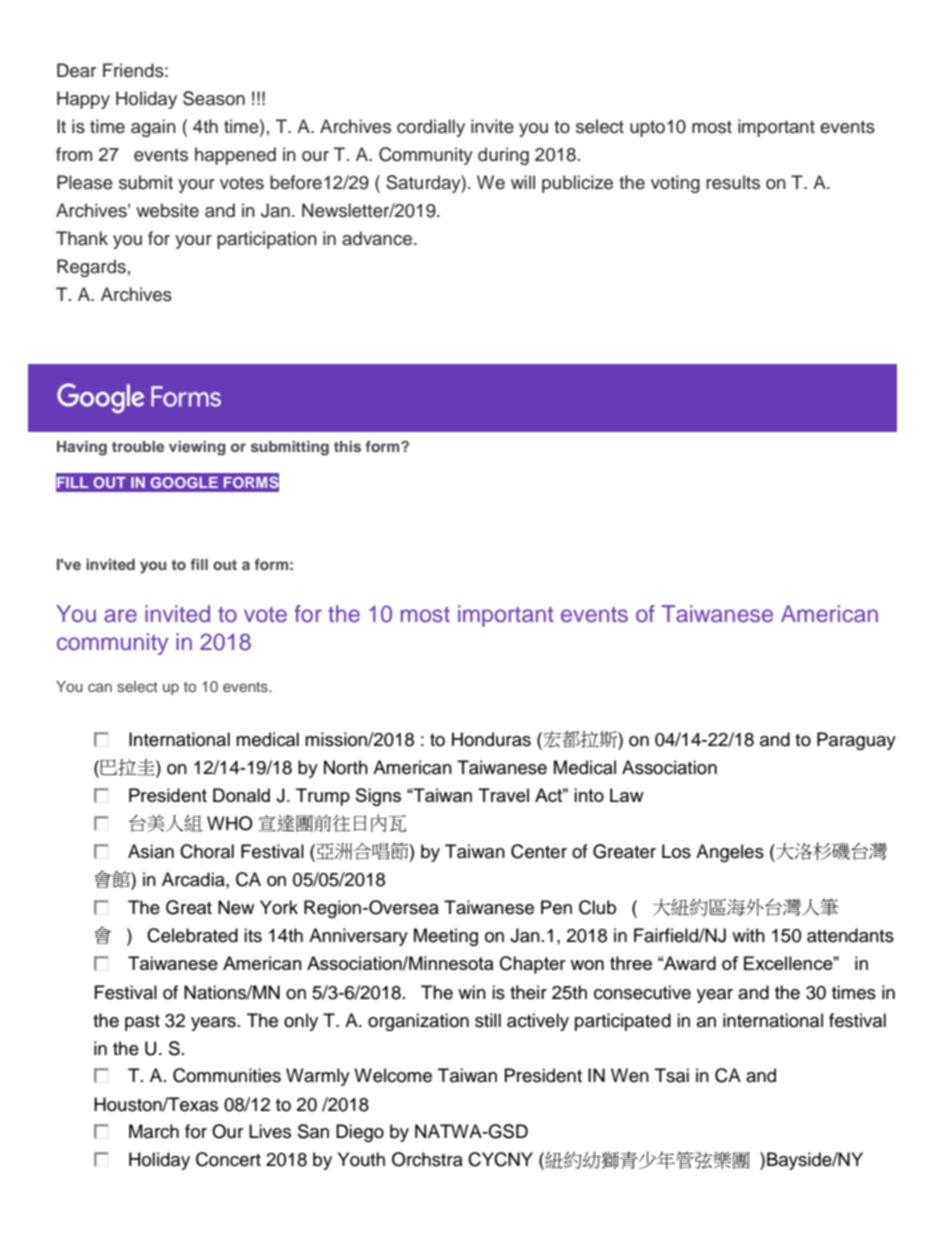  Describe the element at coordinates (151, 851) in the screenshot. I see `Asian` at that location.
